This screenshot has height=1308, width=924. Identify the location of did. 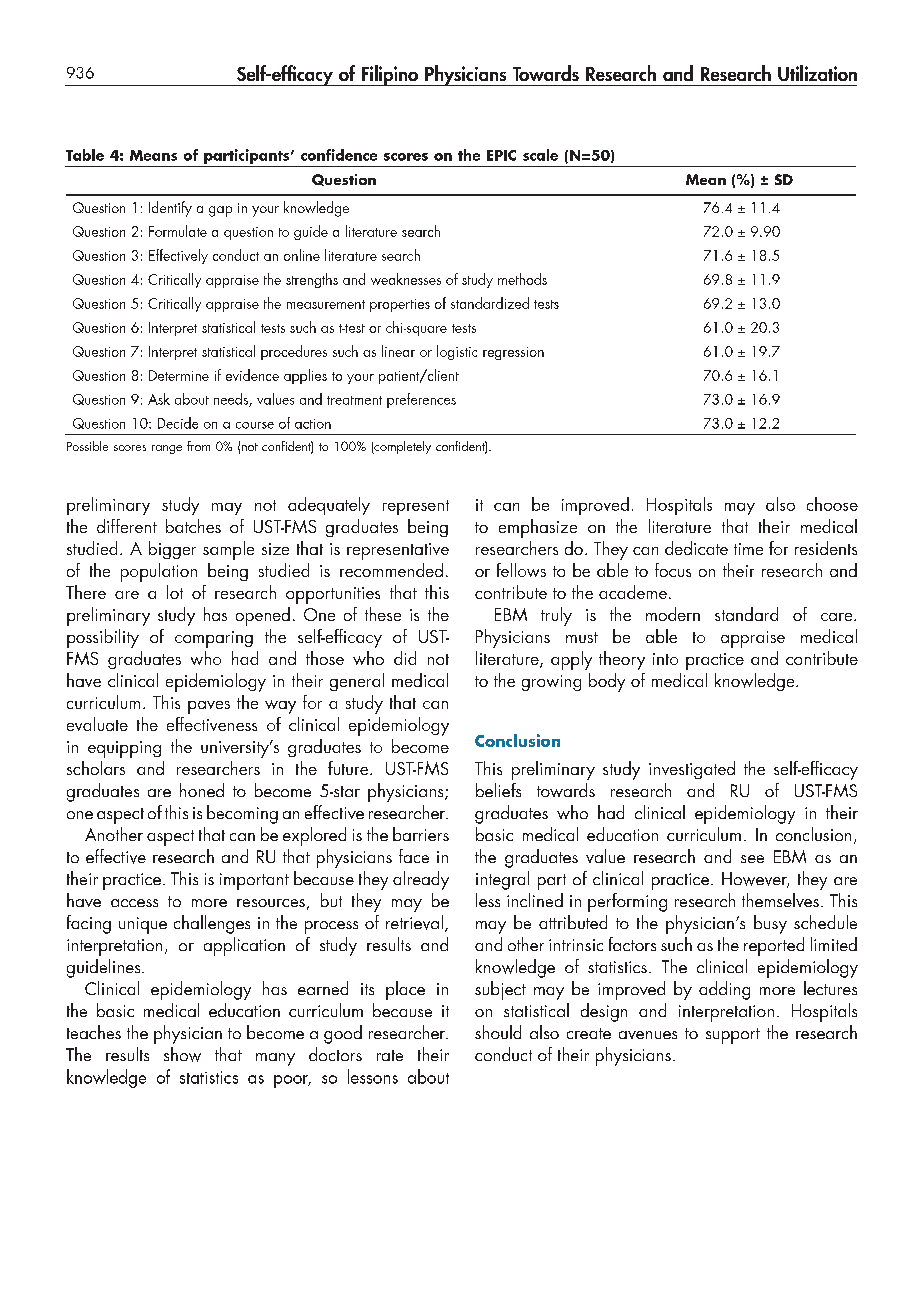
(405, 658).
